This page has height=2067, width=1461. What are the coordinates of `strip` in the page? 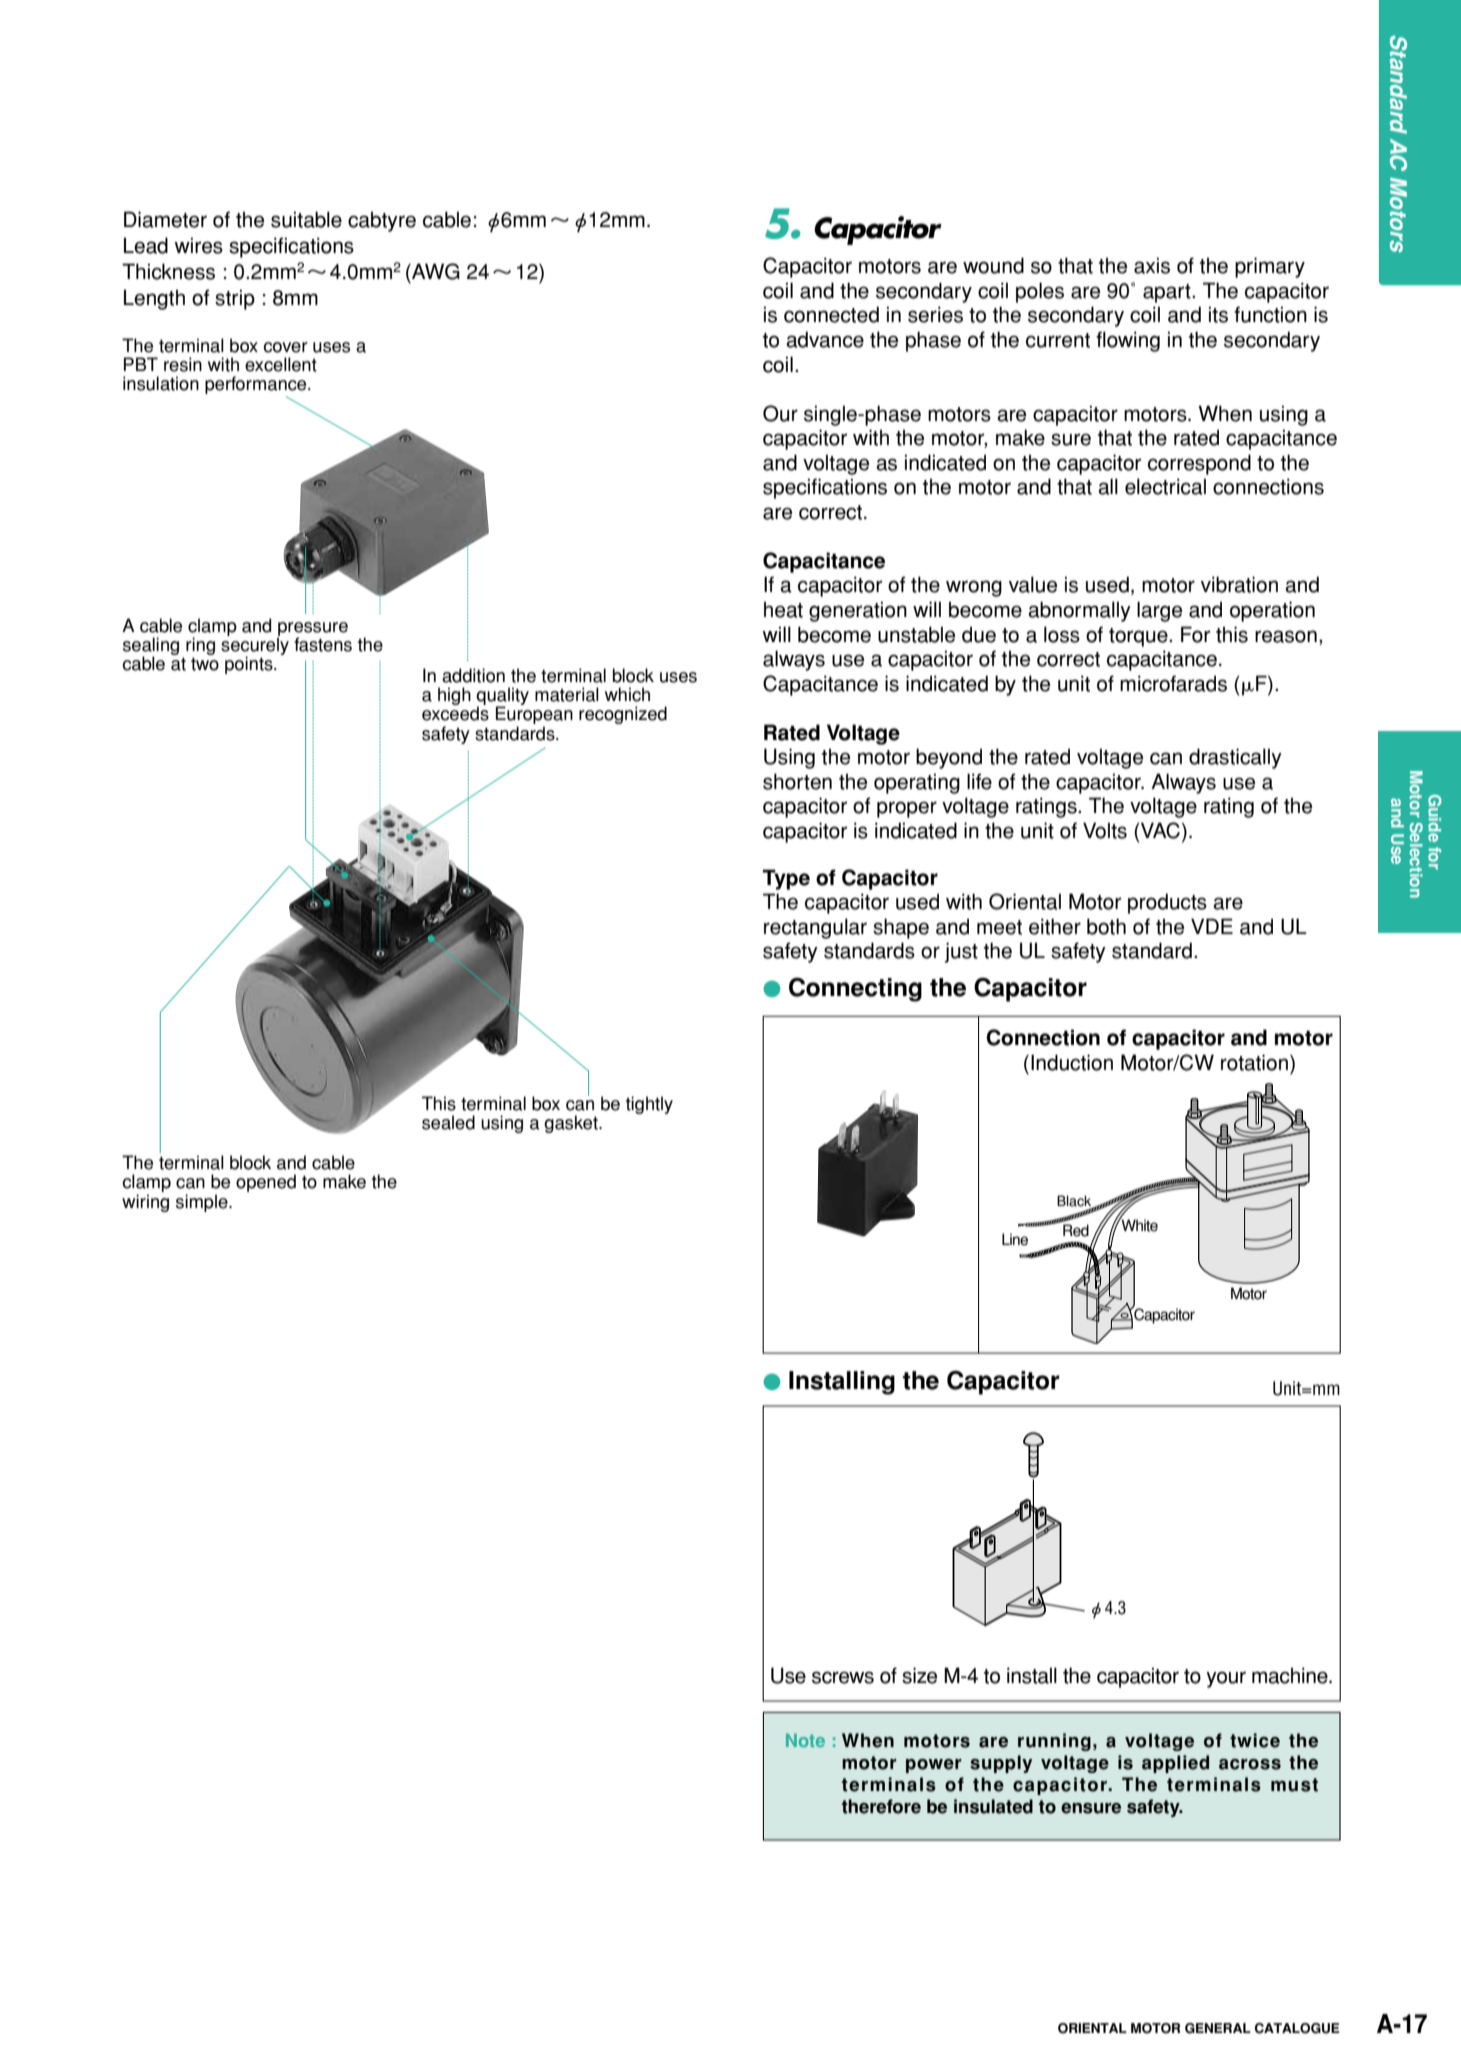 It's located at (235, 299).
